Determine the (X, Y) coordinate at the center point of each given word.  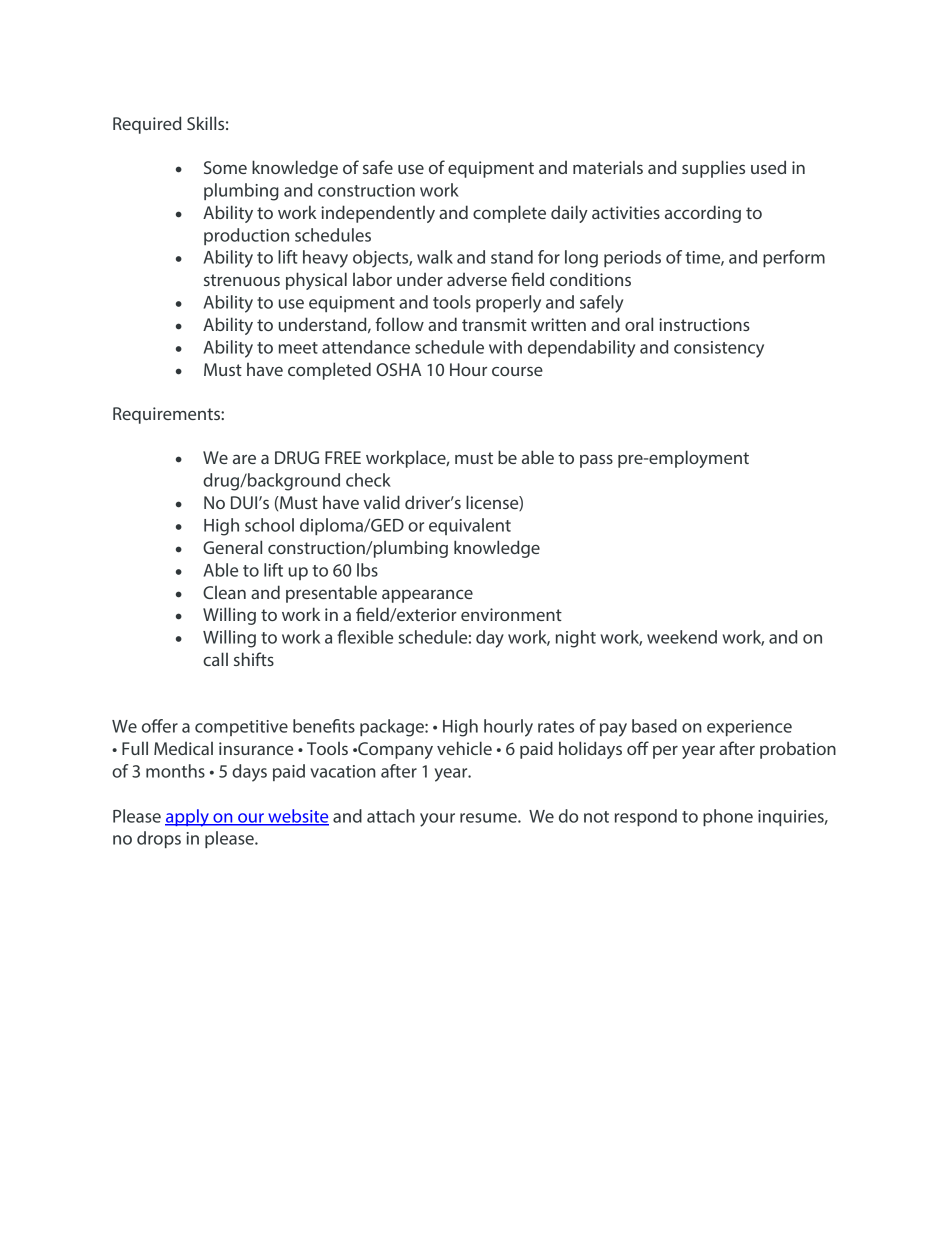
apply (188, 818)
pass (596, 461)
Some (225, 167)
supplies (713, 169)
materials (608, 167)
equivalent (470, 526)
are (244, 459)
